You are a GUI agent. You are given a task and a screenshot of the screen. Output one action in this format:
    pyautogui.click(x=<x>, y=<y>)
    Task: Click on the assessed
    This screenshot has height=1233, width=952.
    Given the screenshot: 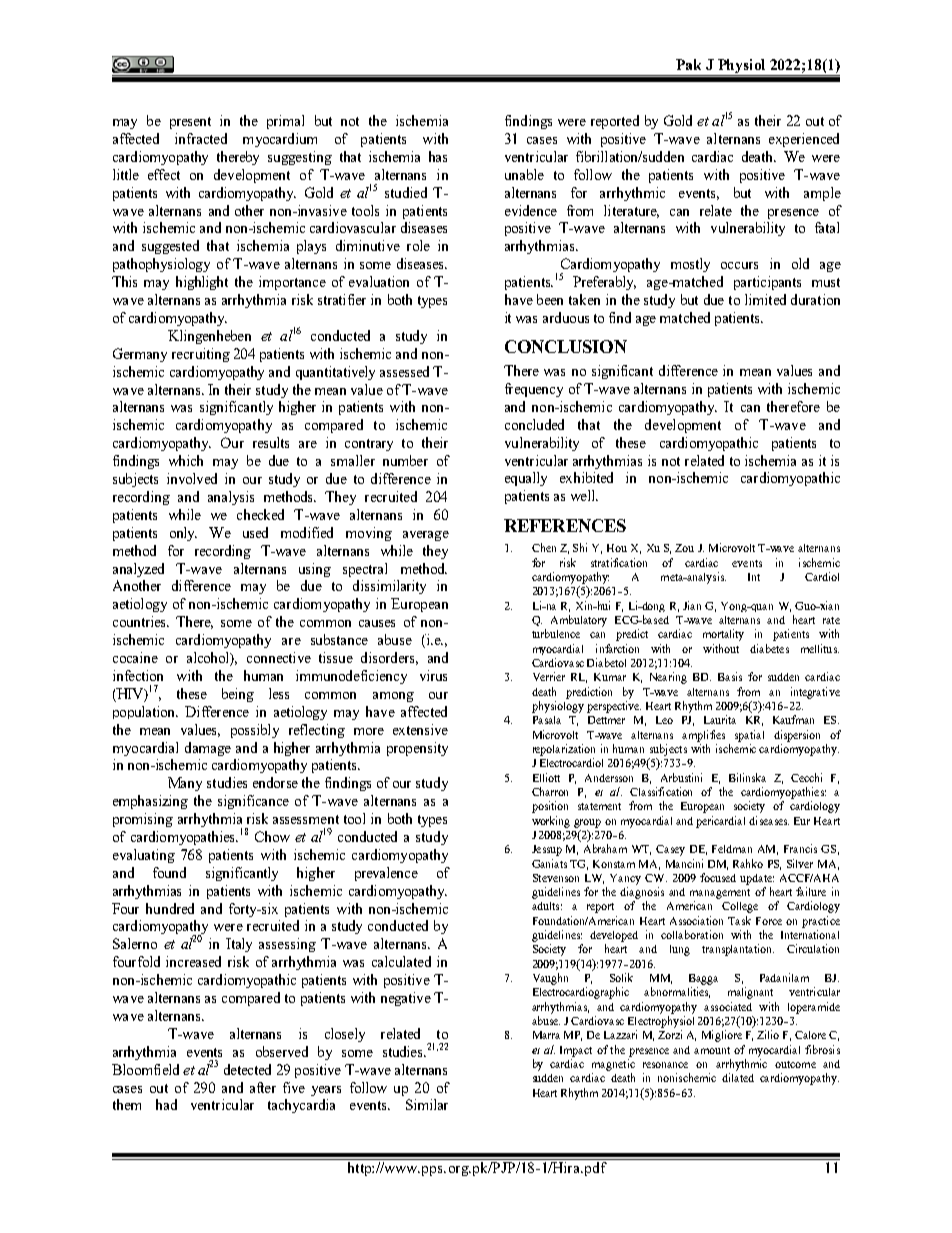 What is the action you would take?
    pyautogui.click(x=404, y=371)
